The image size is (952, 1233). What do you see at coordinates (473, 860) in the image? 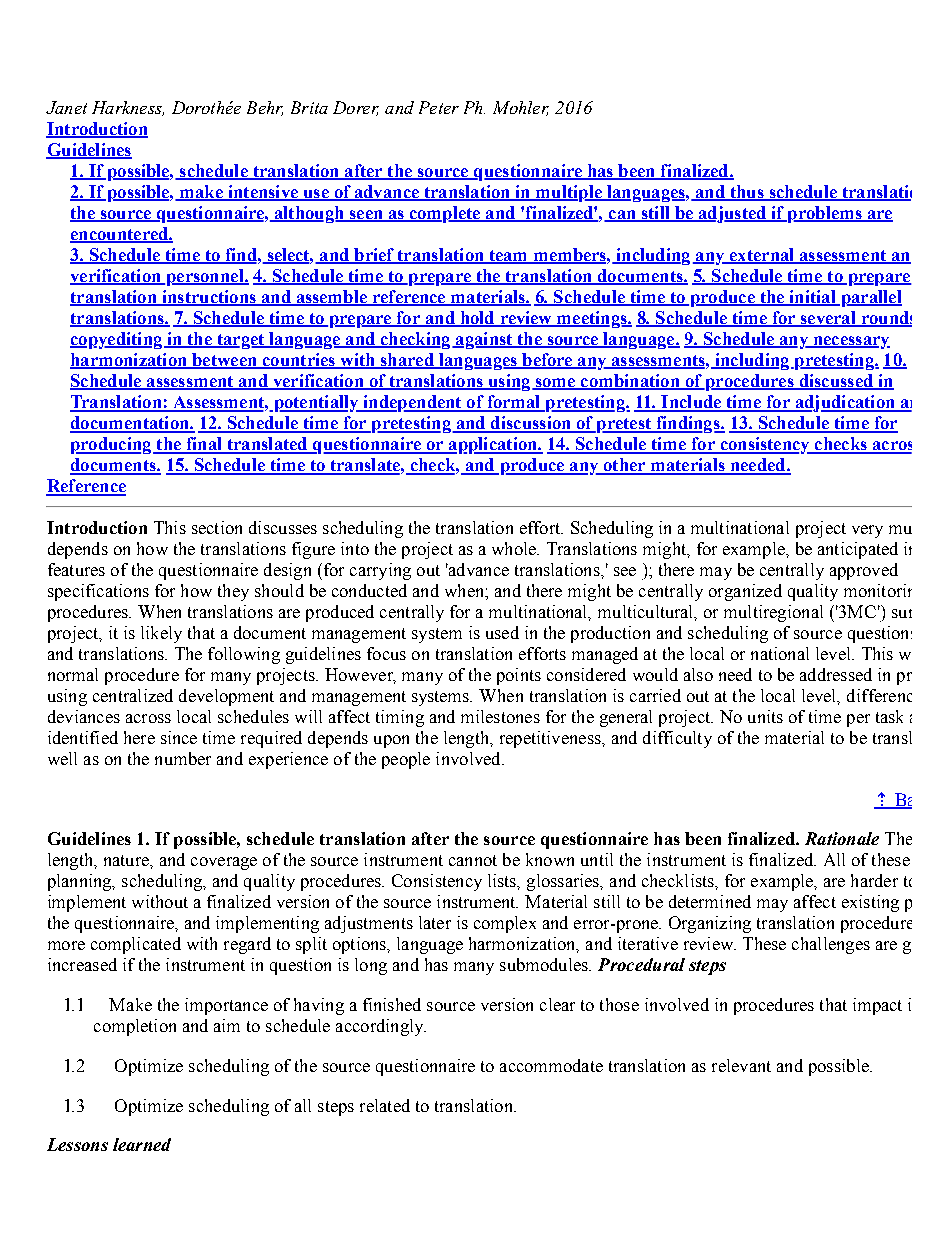
I see `cannot` at bounding box center [473, 860].
